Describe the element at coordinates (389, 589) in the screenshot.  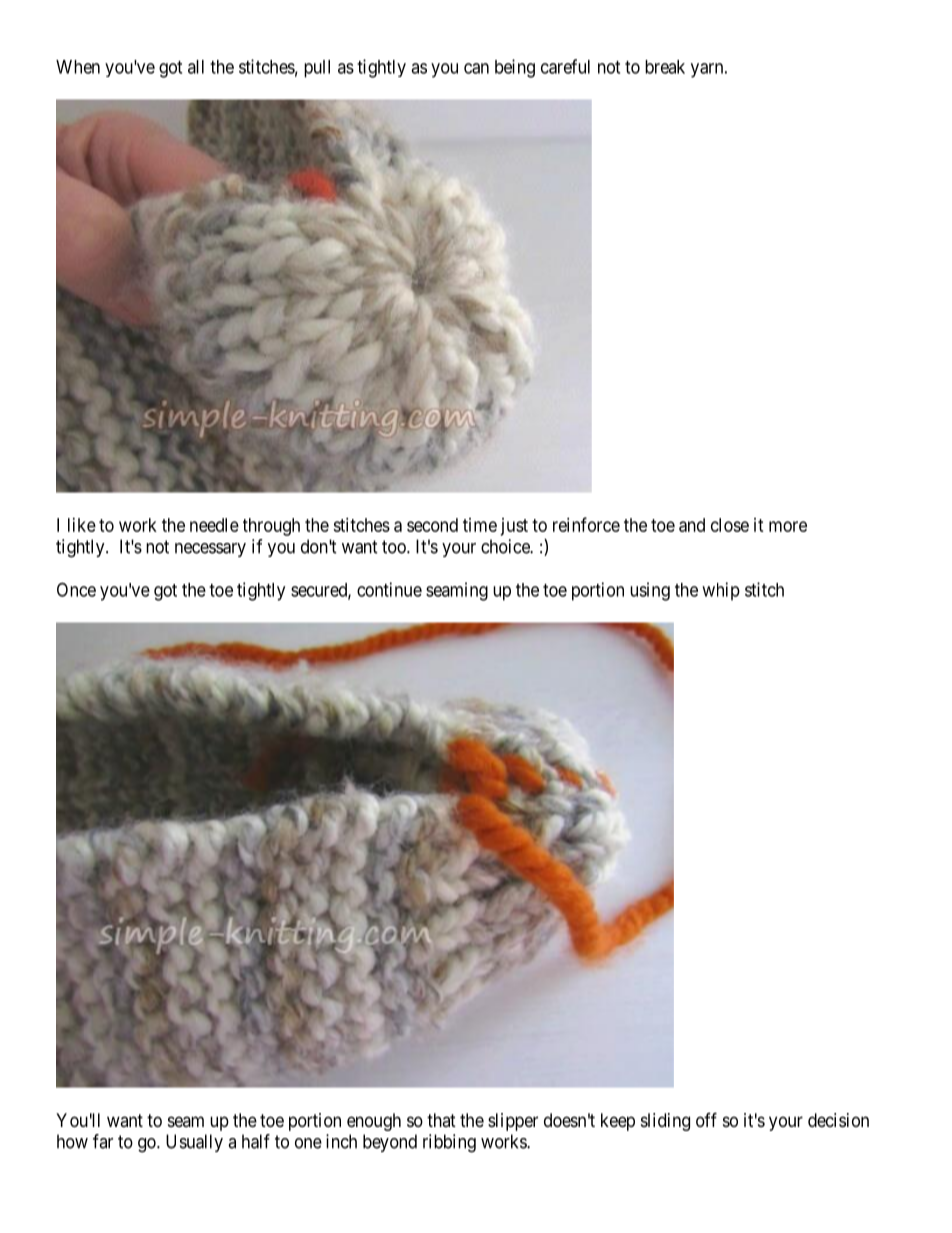
I see `continue` at that location.
